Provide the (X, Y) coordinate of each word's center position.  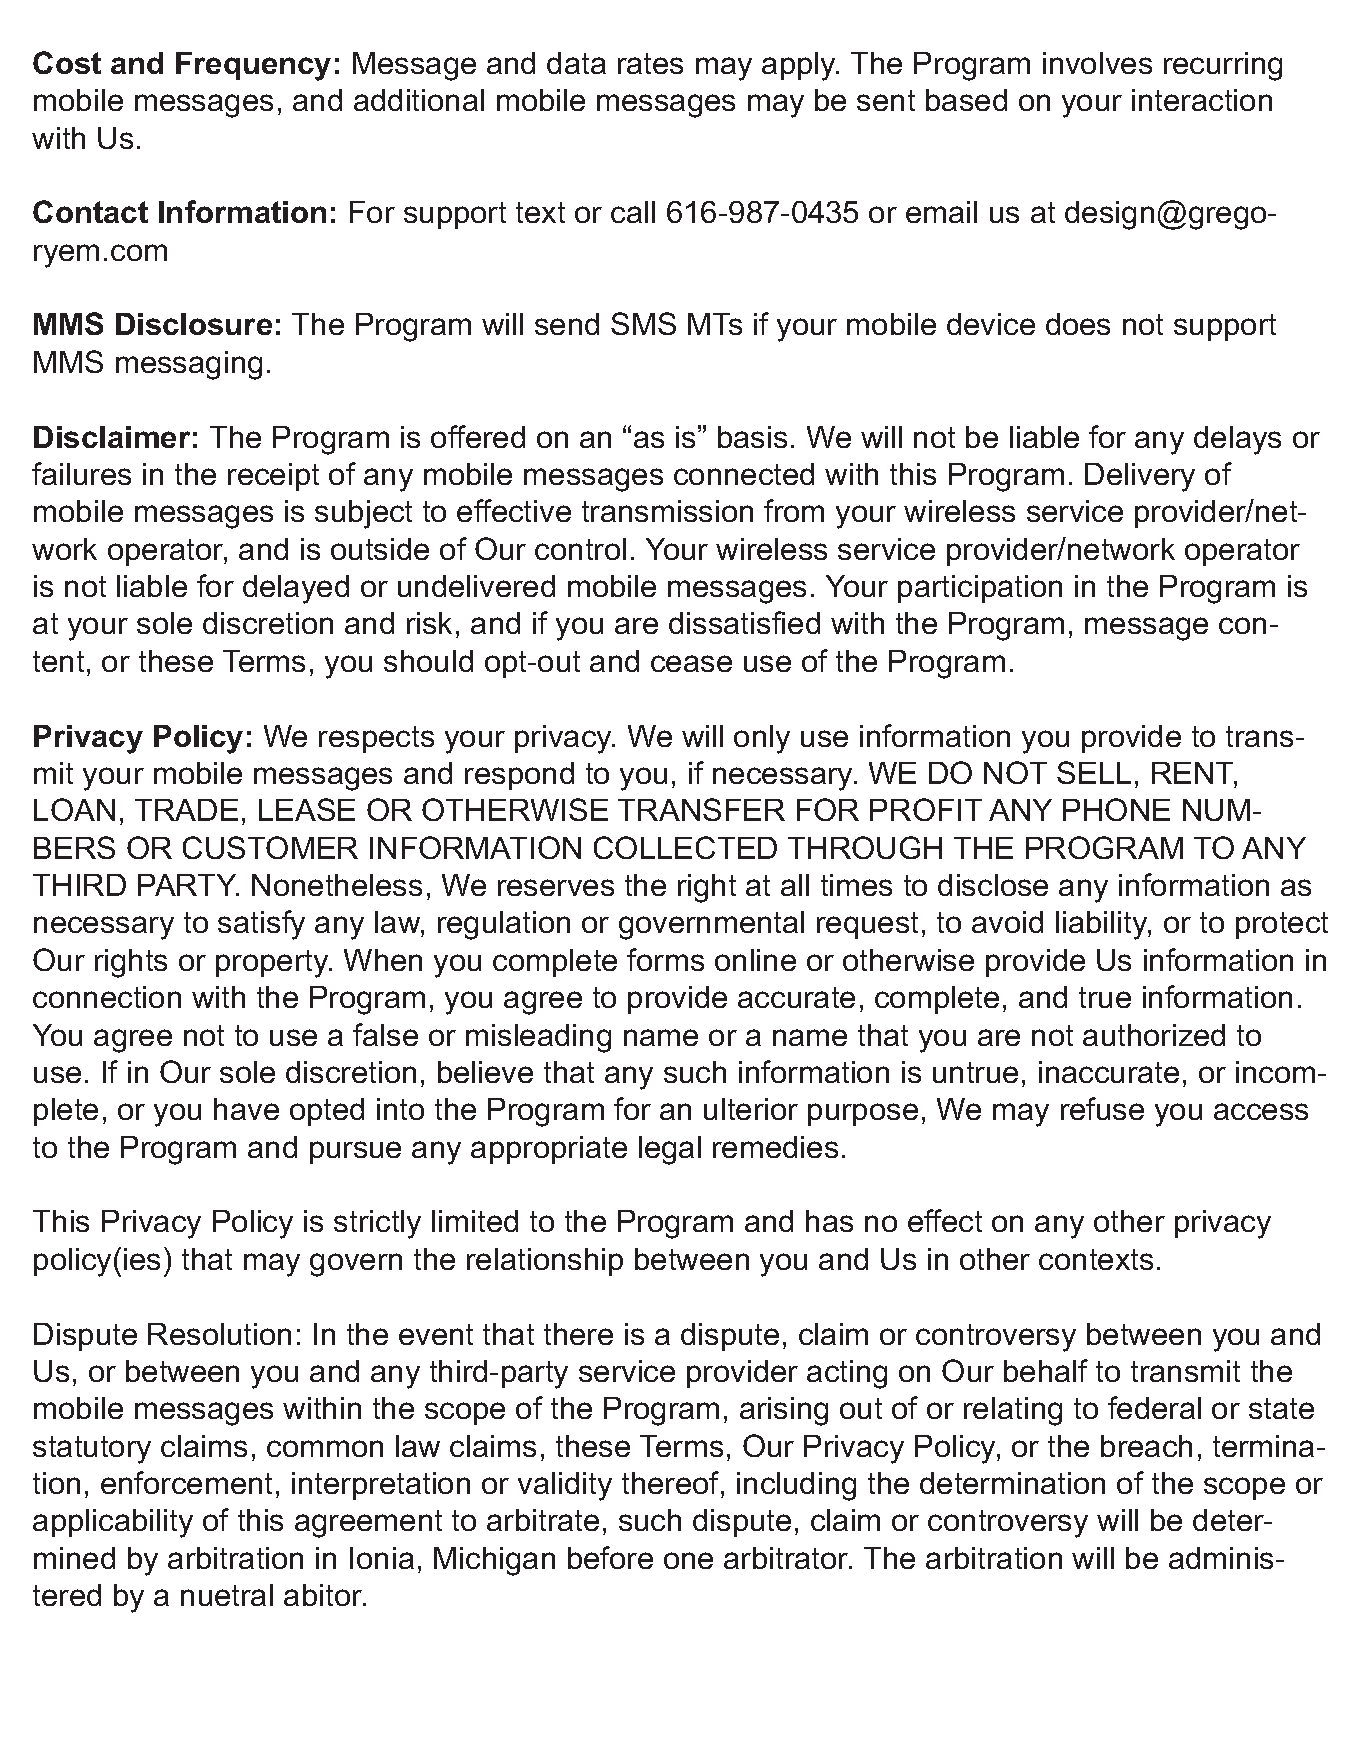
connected (744, 474)
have (246, 1109)
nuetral (227, 1595)
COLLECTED (685, 847)
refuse (1102, 1108)
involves (1097, 63)
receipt (273, 477)
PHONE (1116, 809)
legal (670, 1150)
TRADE (186, 810)
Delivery (1140, 477)
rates (650, 63)
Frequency (253, 66)
